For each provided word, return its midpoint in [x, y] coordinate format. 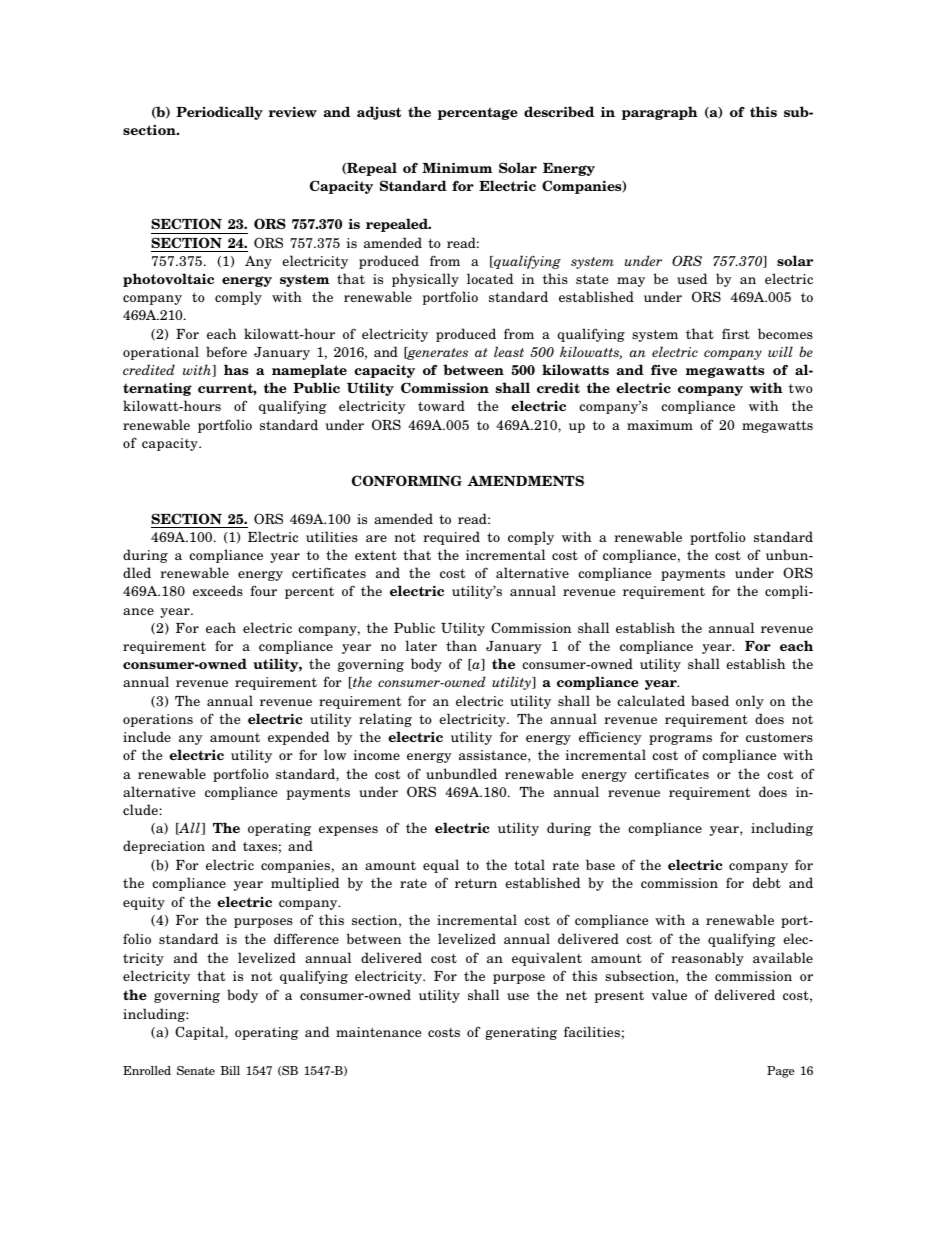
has [236, 369]
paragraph [660, 113]
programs [680, 740]
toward [441, 405]
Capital [200, 1033]
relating [385, 720]
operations [158, 720]
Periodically [219, 113]
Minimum [457, 167]
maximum [660, 425]
